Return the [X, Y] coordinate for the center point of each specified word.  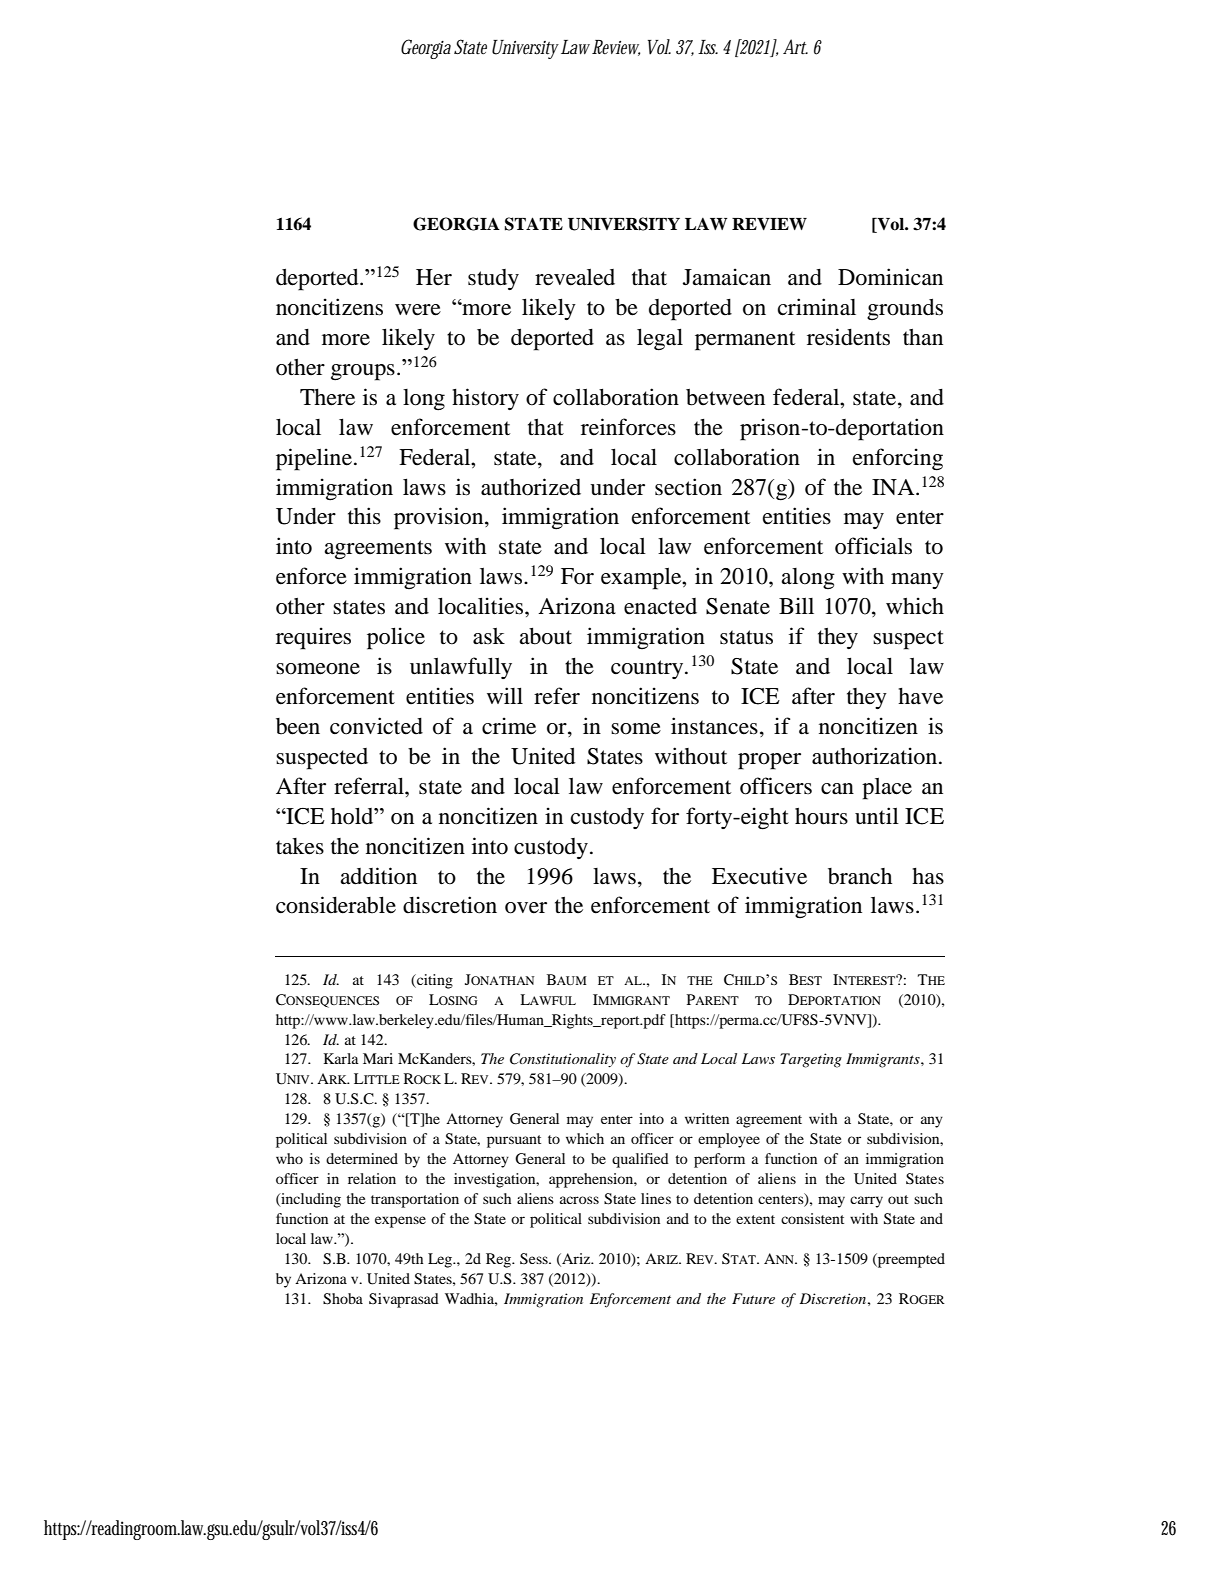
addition [378, 876]
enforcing [898, 459]
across [579, 1200]
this [364, 515]
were [418, 310]
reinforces [628, 427]
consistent [812, 1218]
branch [860, 876]
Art [795, 46]
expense [400, 1222]
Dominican [890, 277]
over [526, 908]
